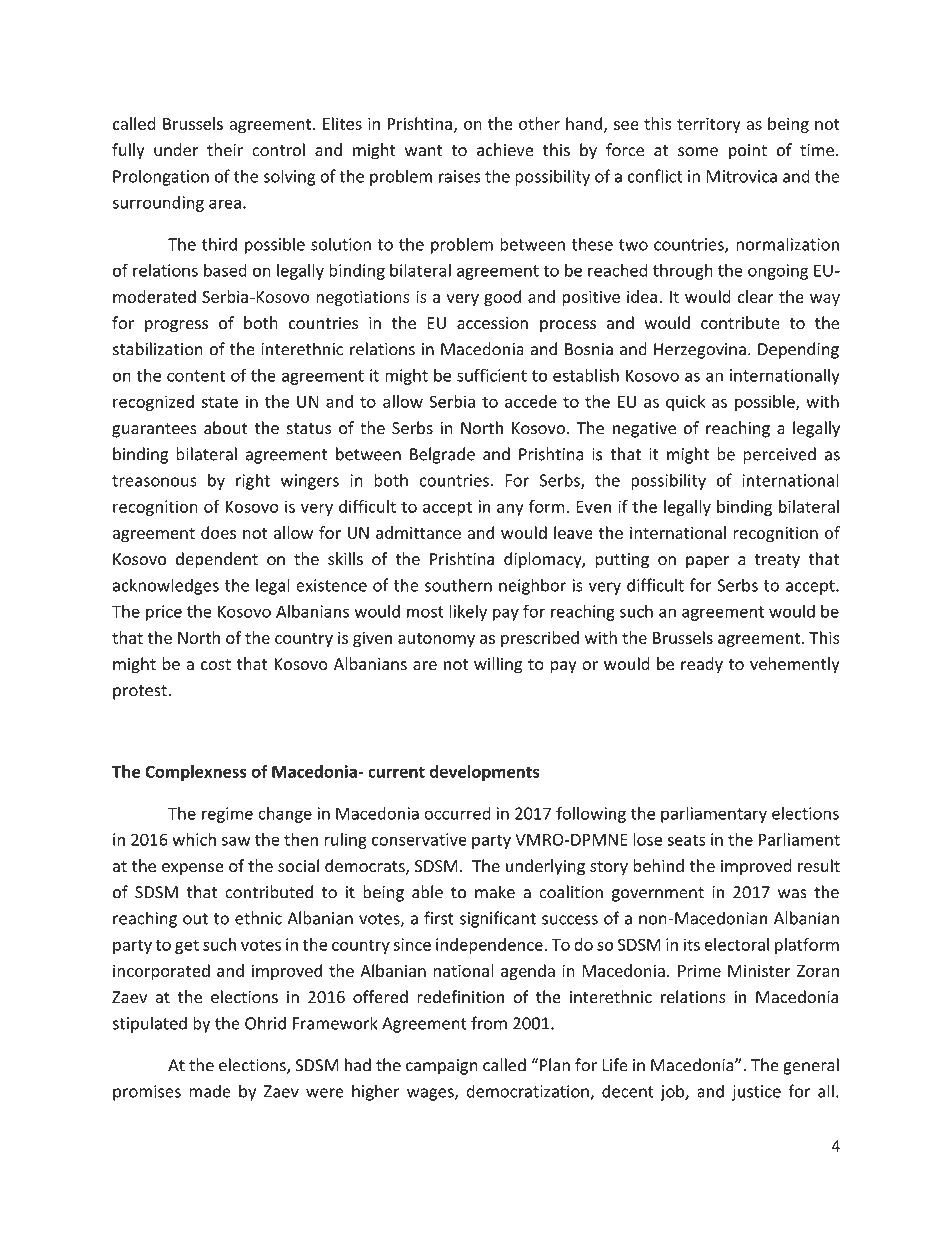 The image size is (952, 1233). I want to click on their, so click(225, 150).
